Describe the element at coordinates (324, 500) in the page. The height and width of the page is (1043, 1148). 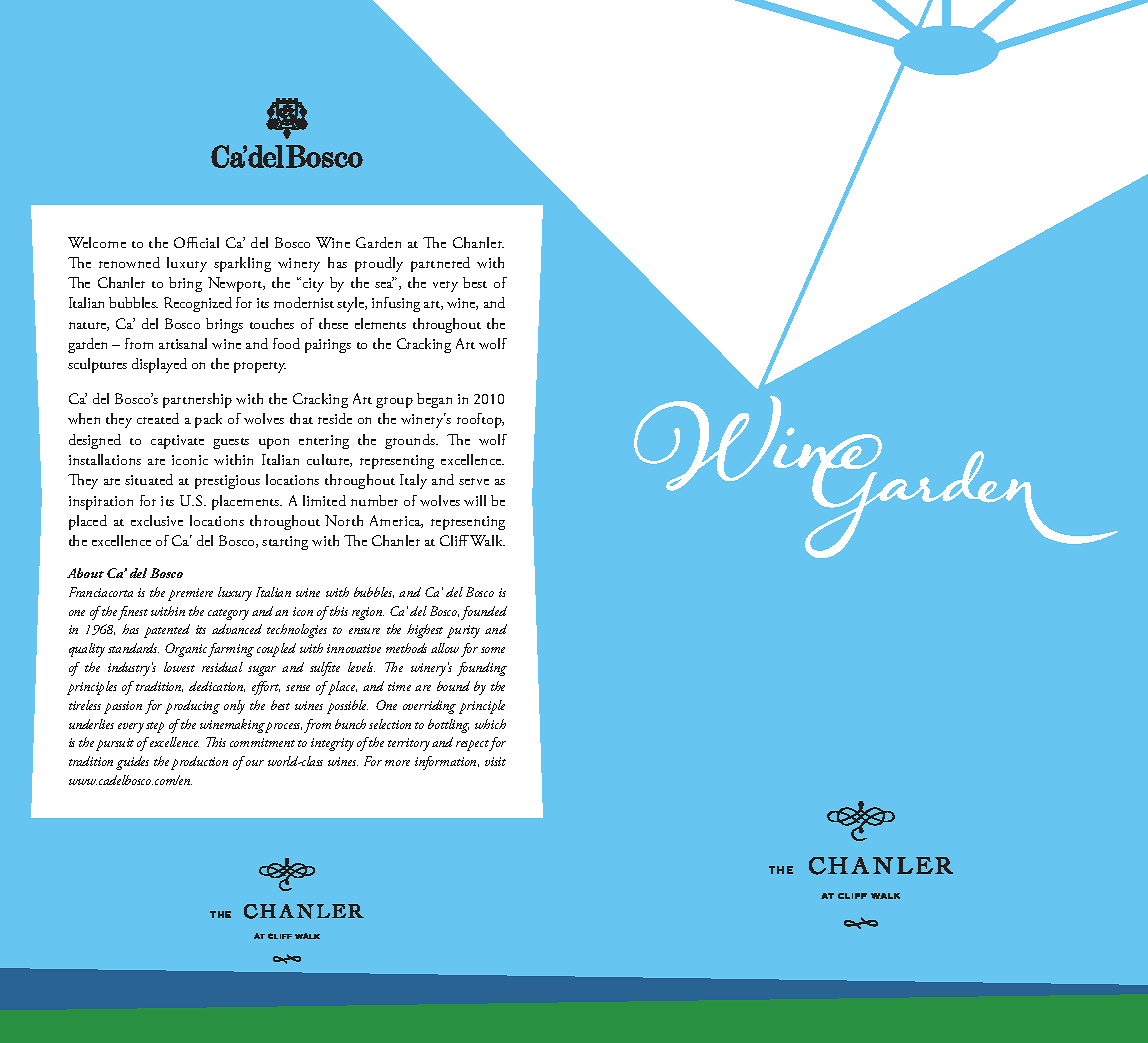
I see `limited` at that location.
